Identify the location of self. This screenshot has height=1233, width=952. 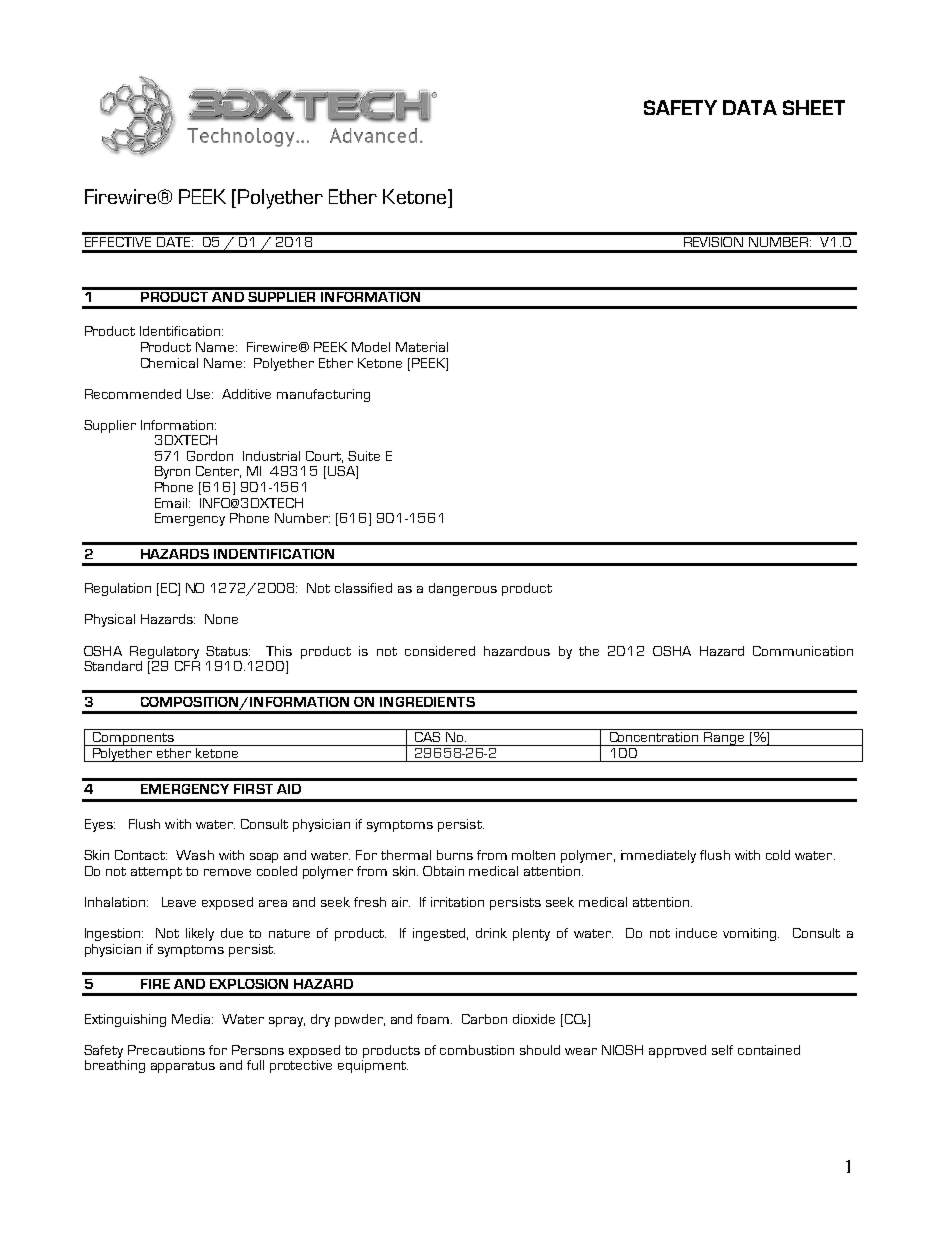
(722, 1050).
